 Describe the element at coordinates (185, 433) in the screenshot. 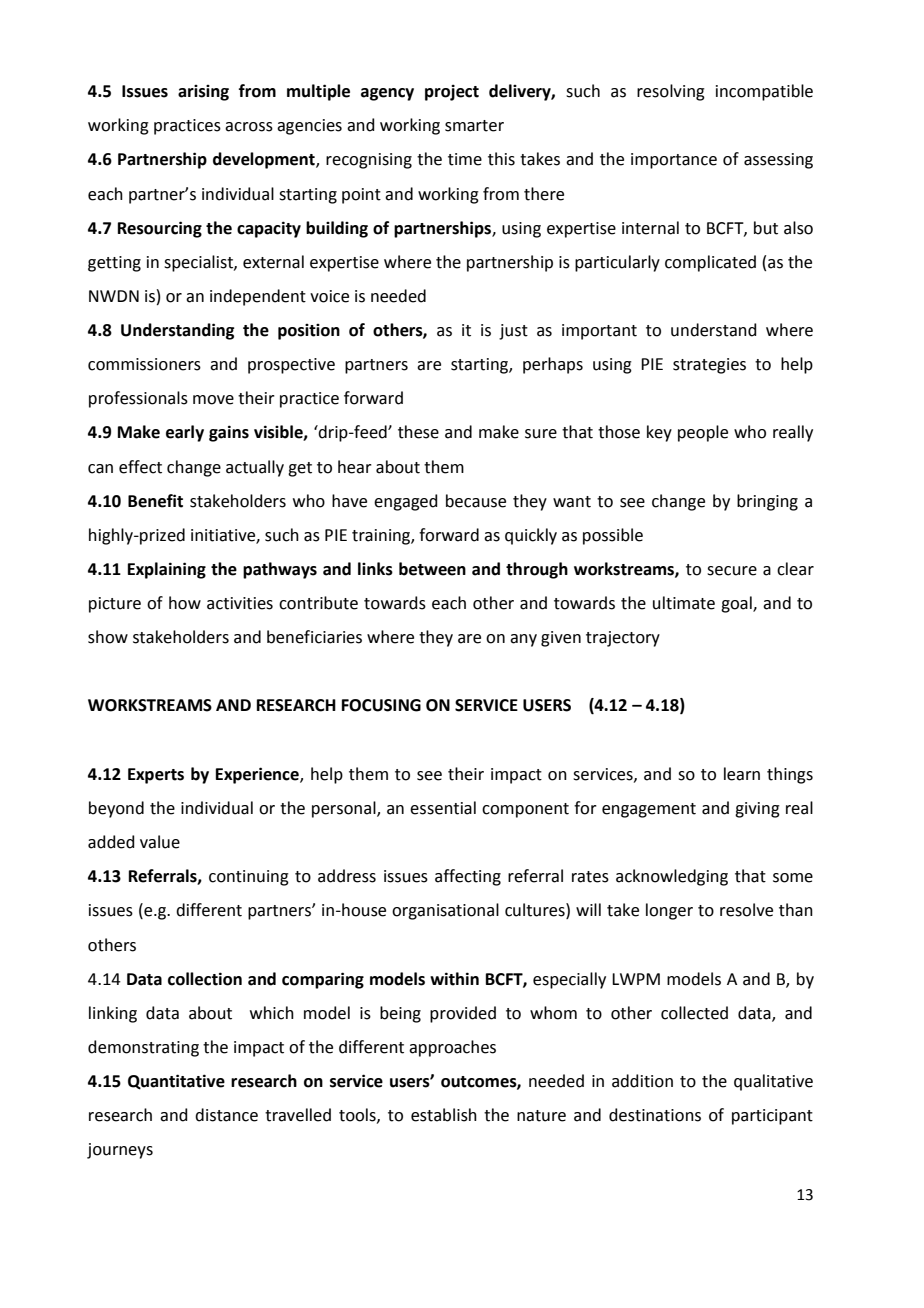

I see `early` at that location.
